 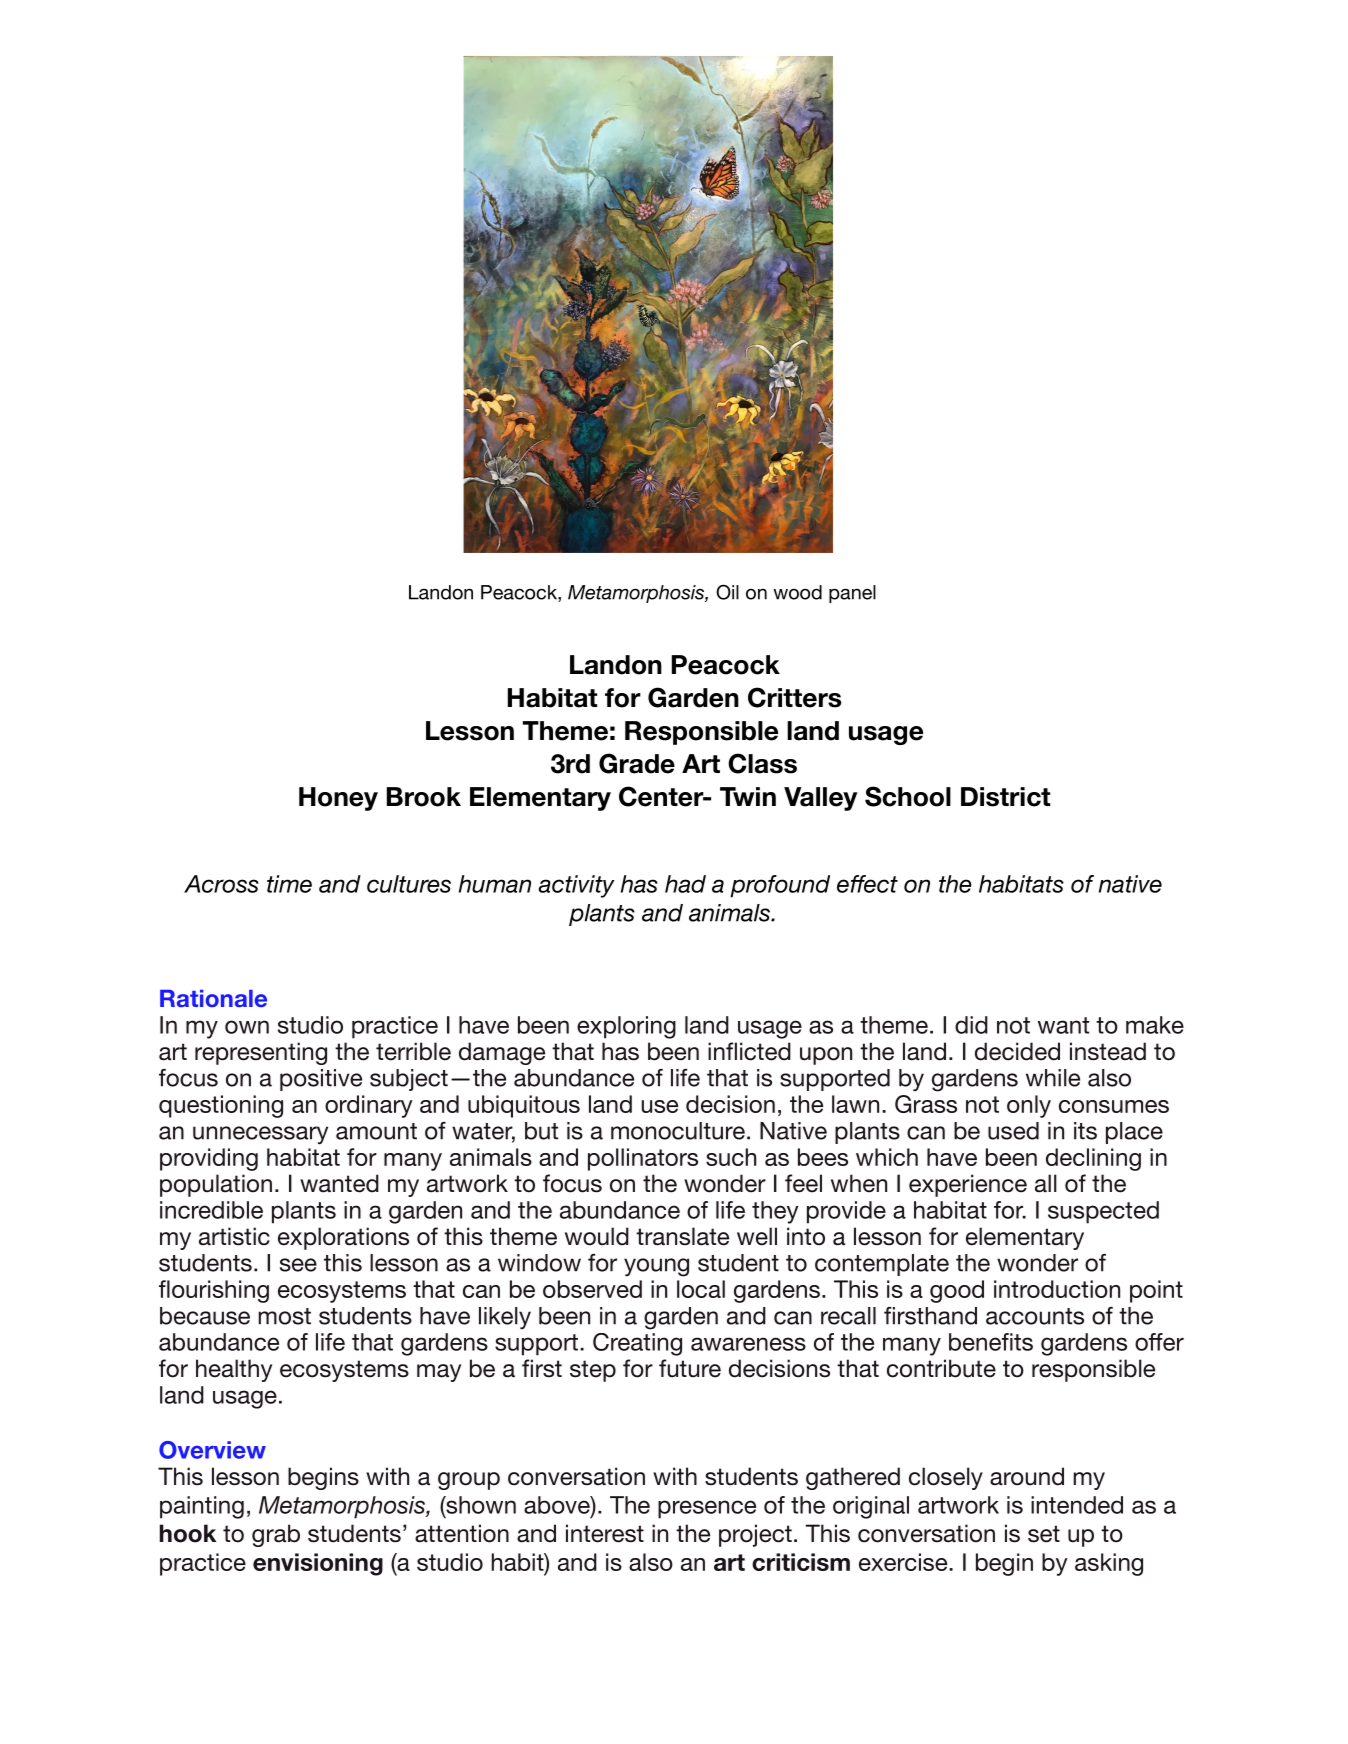 What do you see at coordinates (424, 797) in the screenshot?
I see `Brook` at bounding box center [424, 797].
